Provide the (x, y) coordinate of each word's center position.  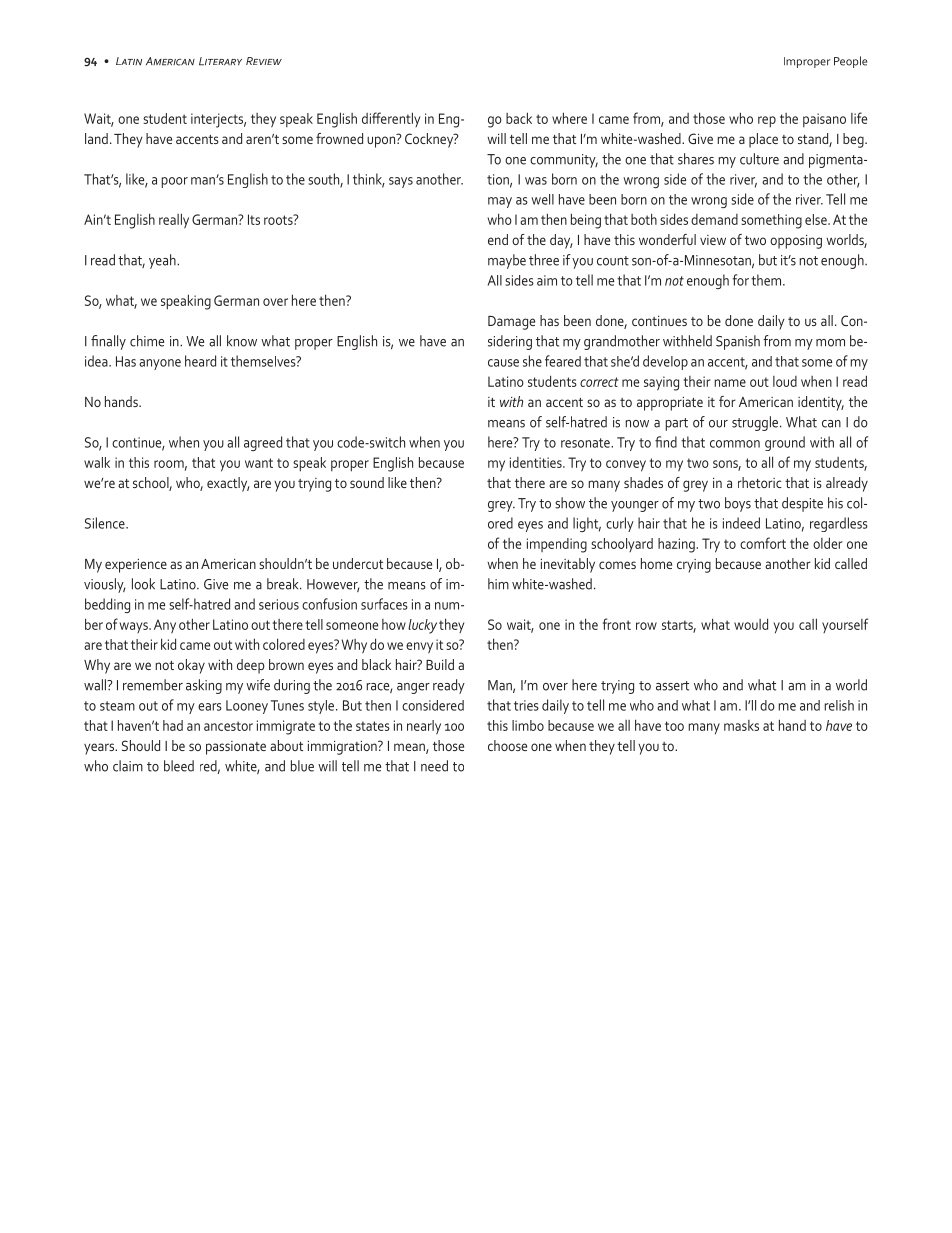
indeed (741, 523)
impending (557, 545)
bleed (179, 766)
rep (767, 122)
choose (507, 745)
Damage (511, 323)
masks (741, 725)
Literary (220, 61)
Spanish (738, 342)
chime (147, 341)
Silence (106, 523)
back (519, 118)
